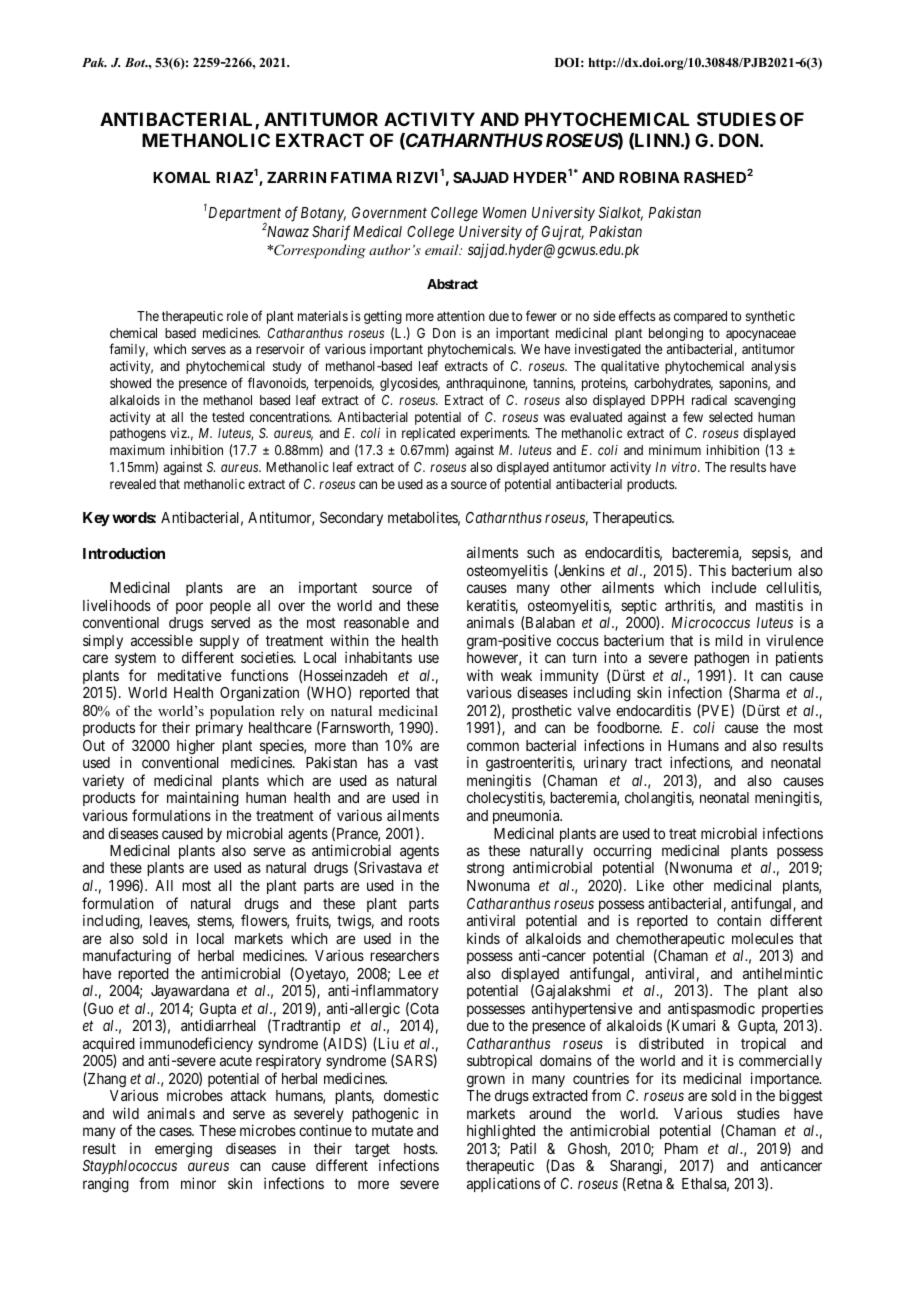  Describe the element at coordinates (203, 800) in the image. I see `maintaining` at that location.
